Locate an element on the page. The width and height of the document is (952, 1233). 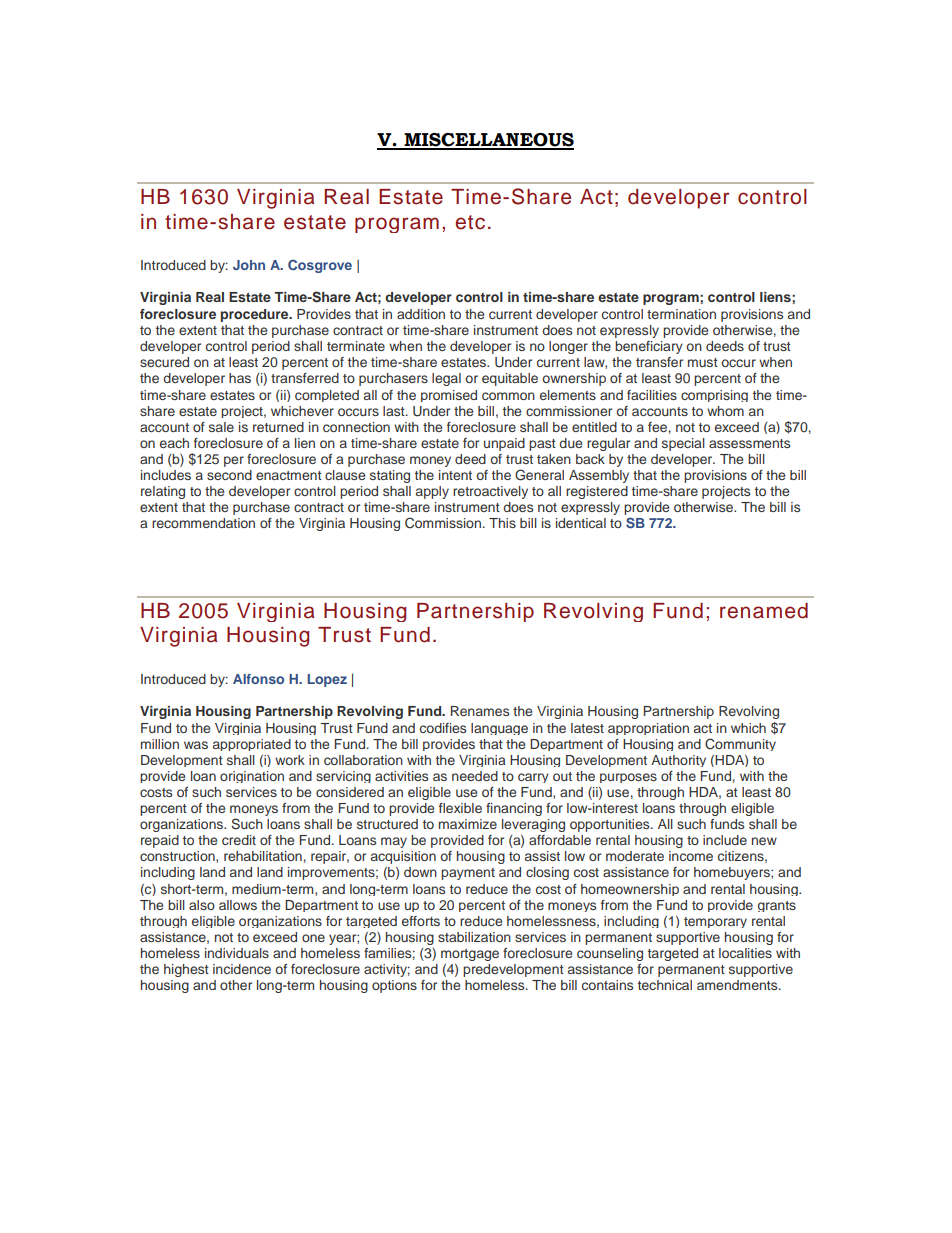
special is located at coordinates (683, 444).
